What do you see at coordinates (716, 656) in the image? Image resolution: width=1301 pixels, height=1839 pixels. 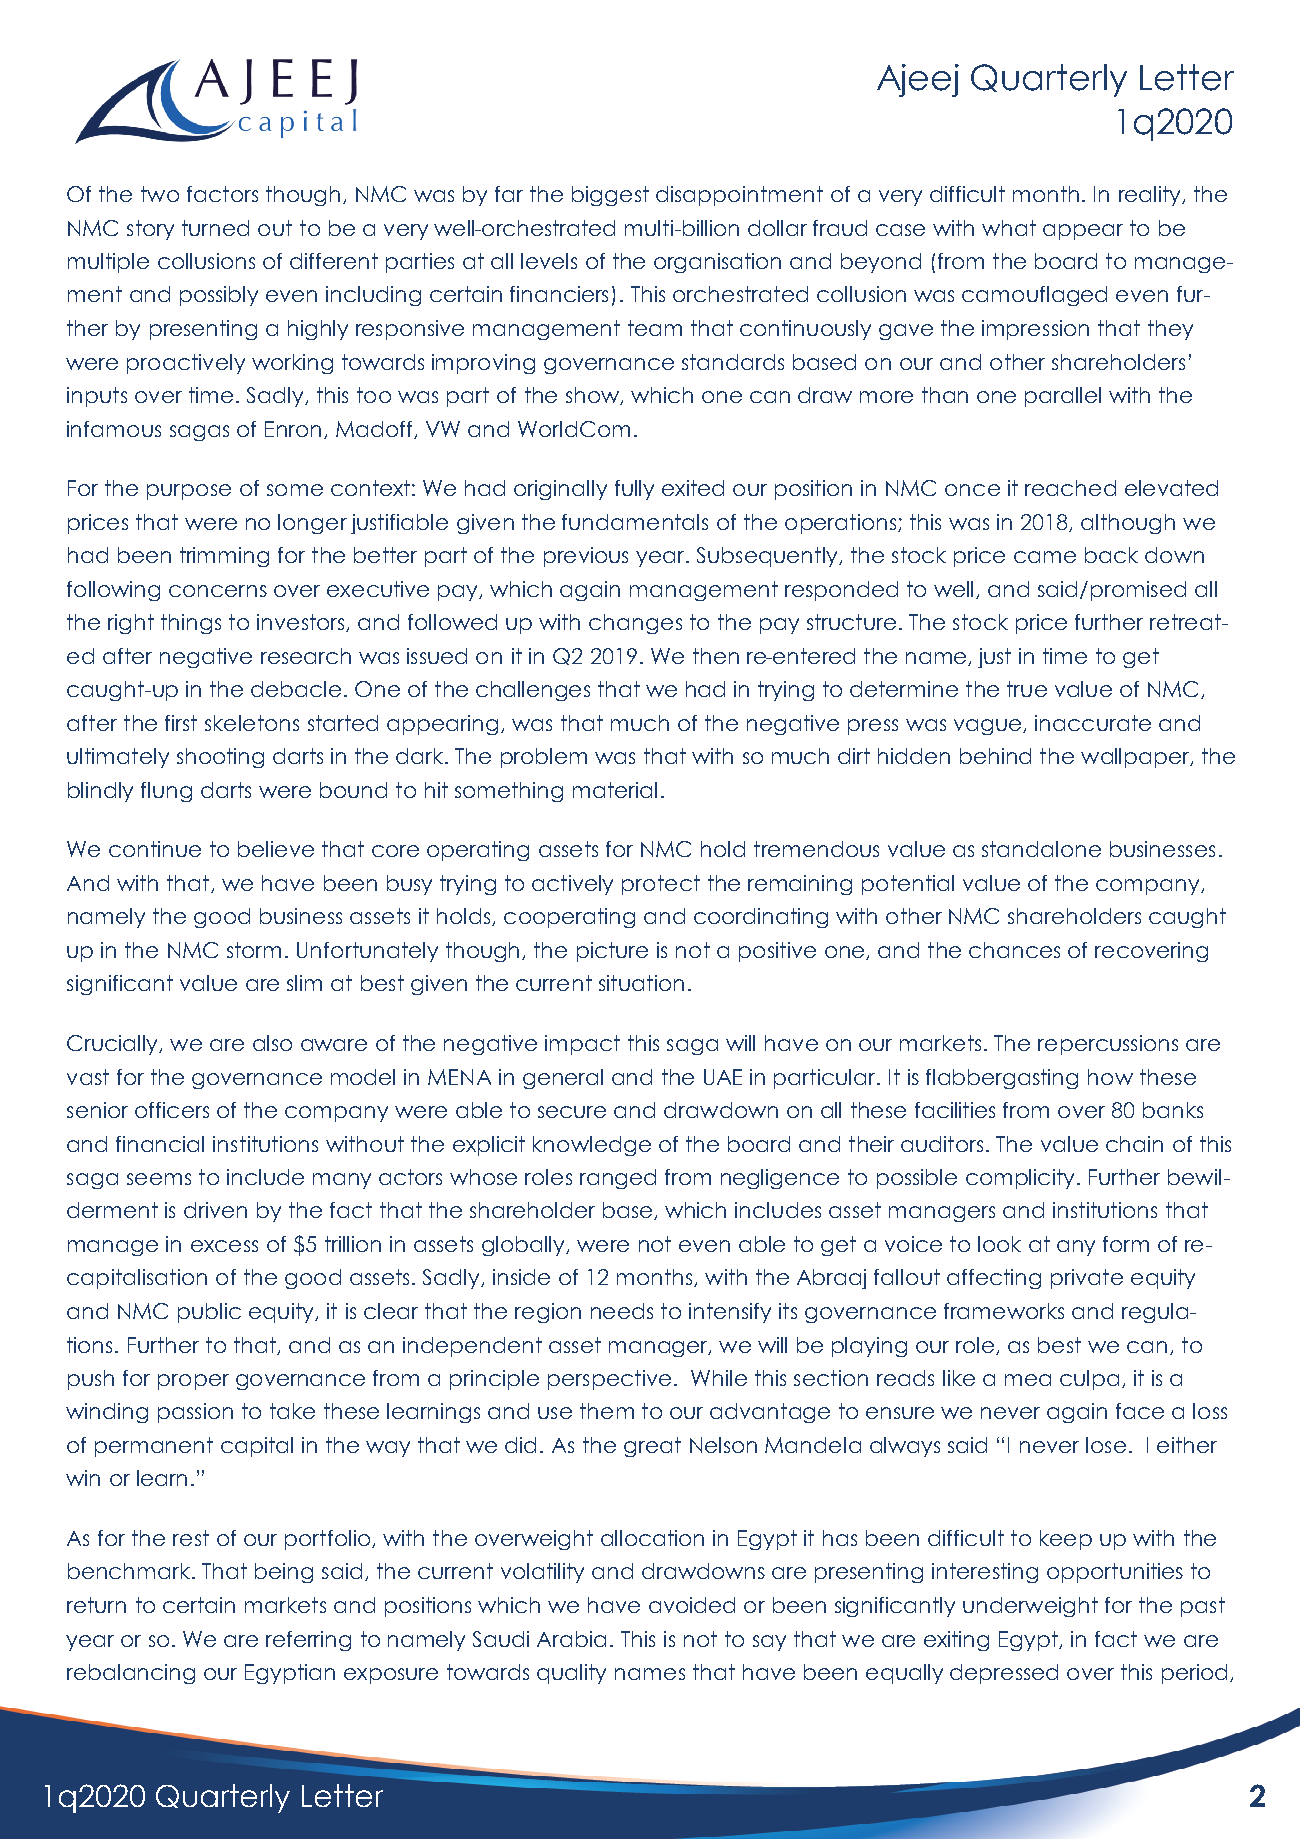 I see `then` at bounding box center [716, 656].
